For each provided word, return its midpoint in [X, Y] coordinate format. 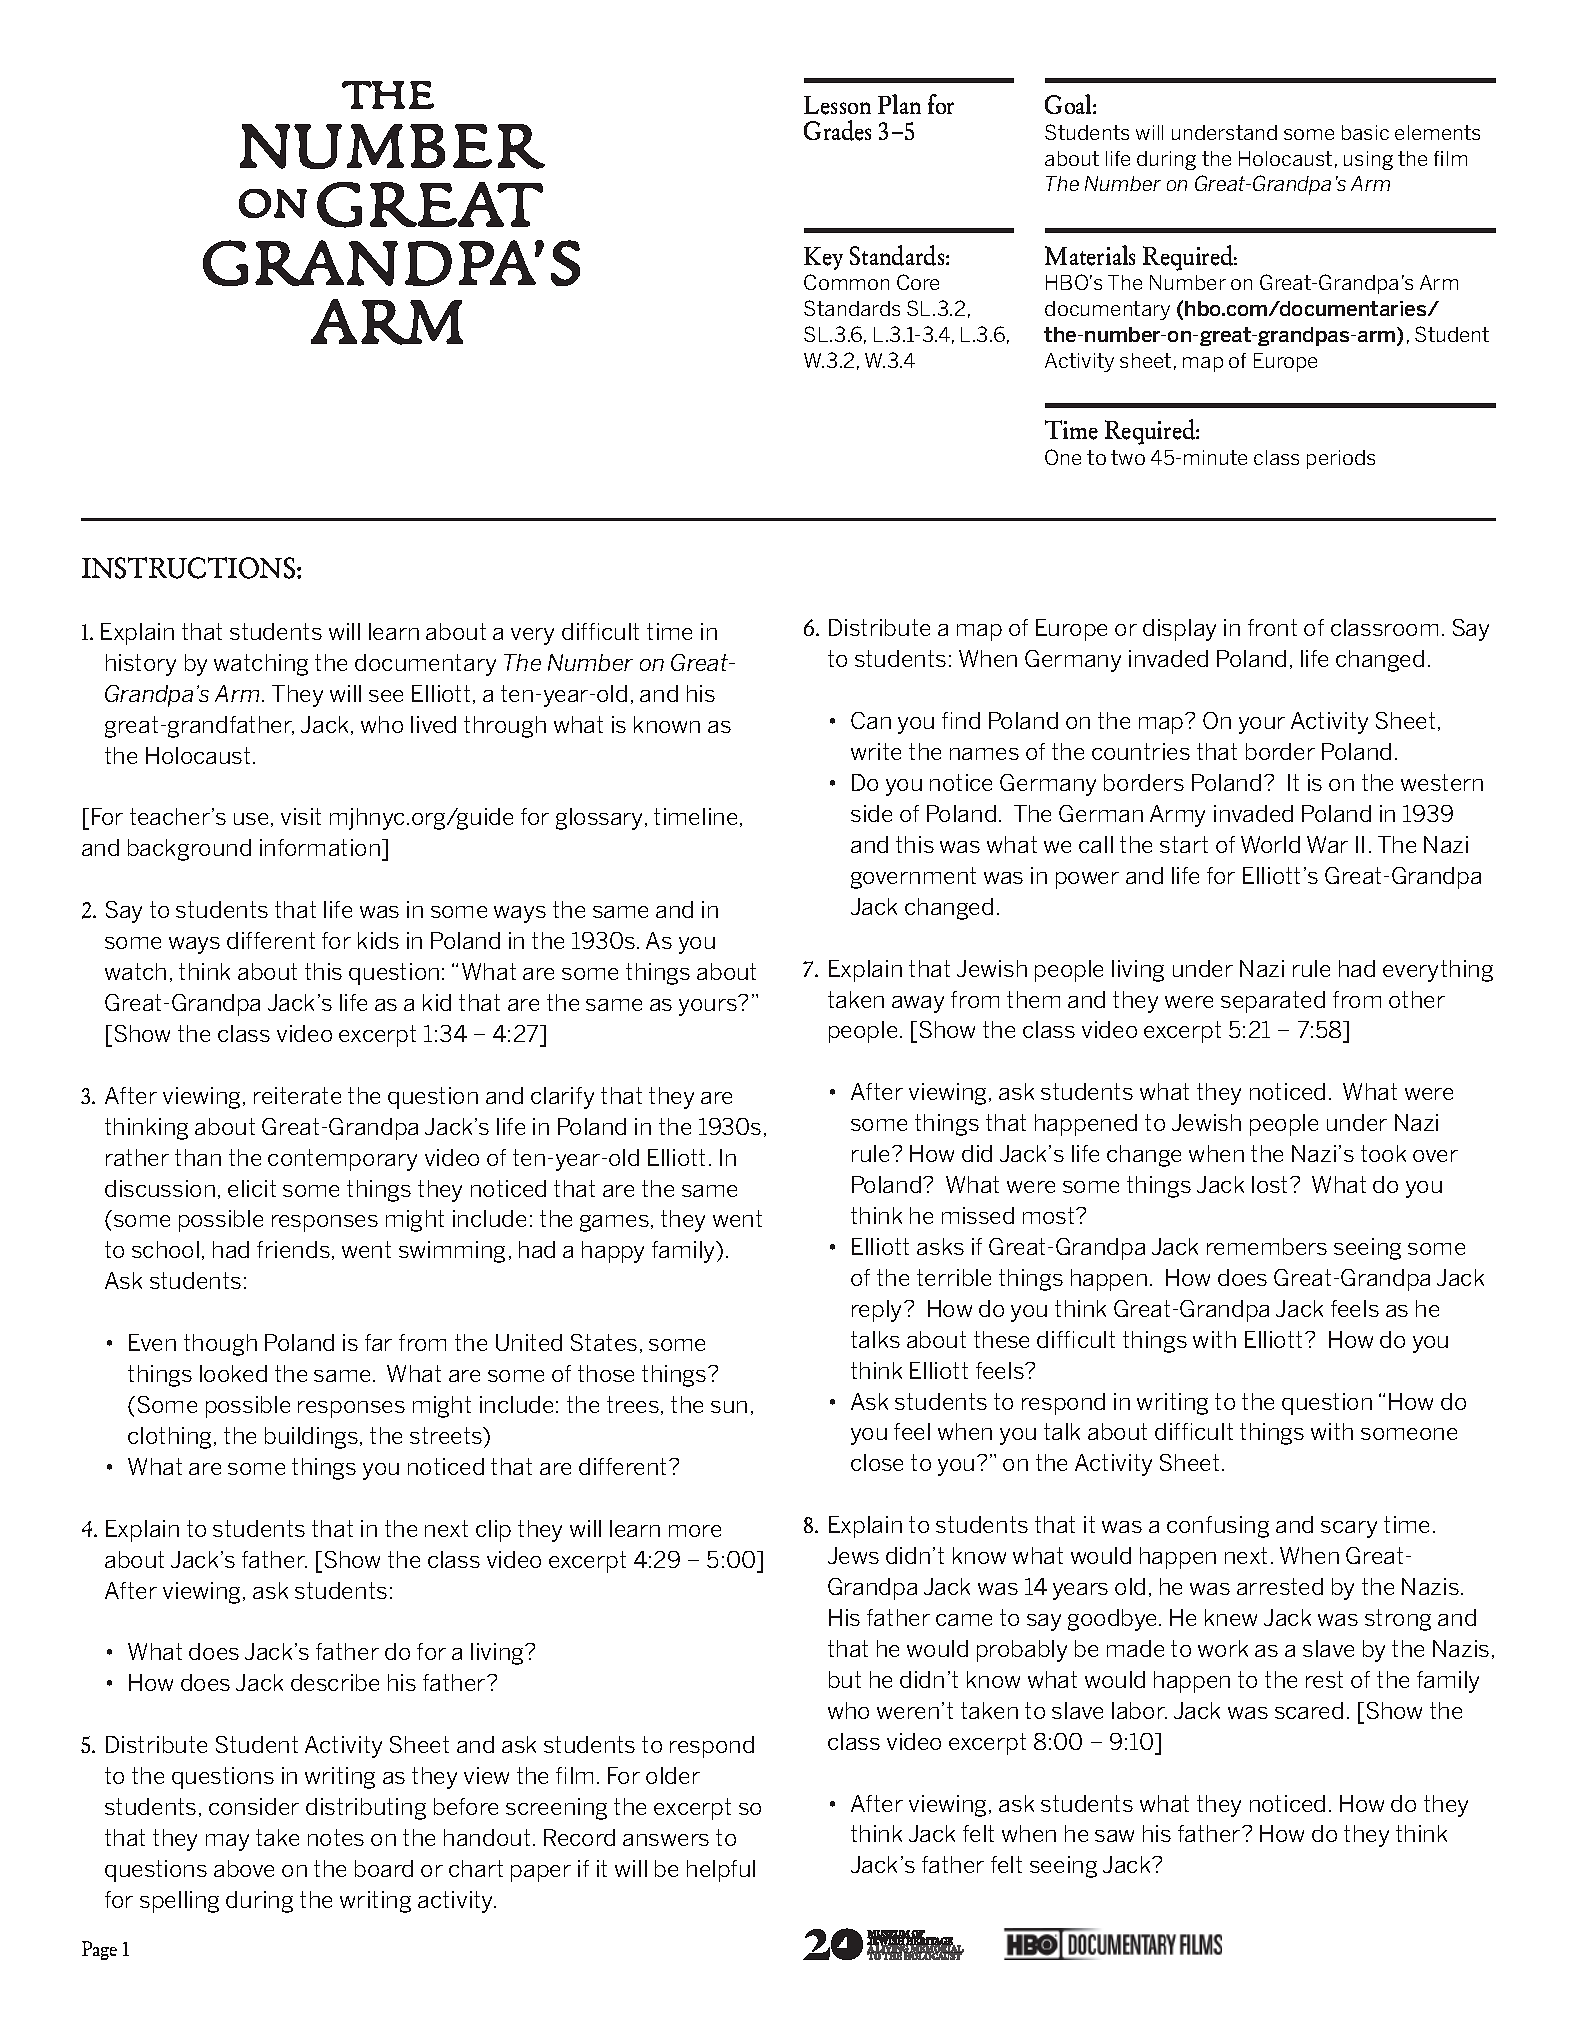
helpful [721, 1871]
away [918, 1004]
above [244, 1868]
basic [1365, 132]
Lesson [837, 105]
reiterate [297, 1095]
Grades [837, 130]
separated [1273, 1002]
